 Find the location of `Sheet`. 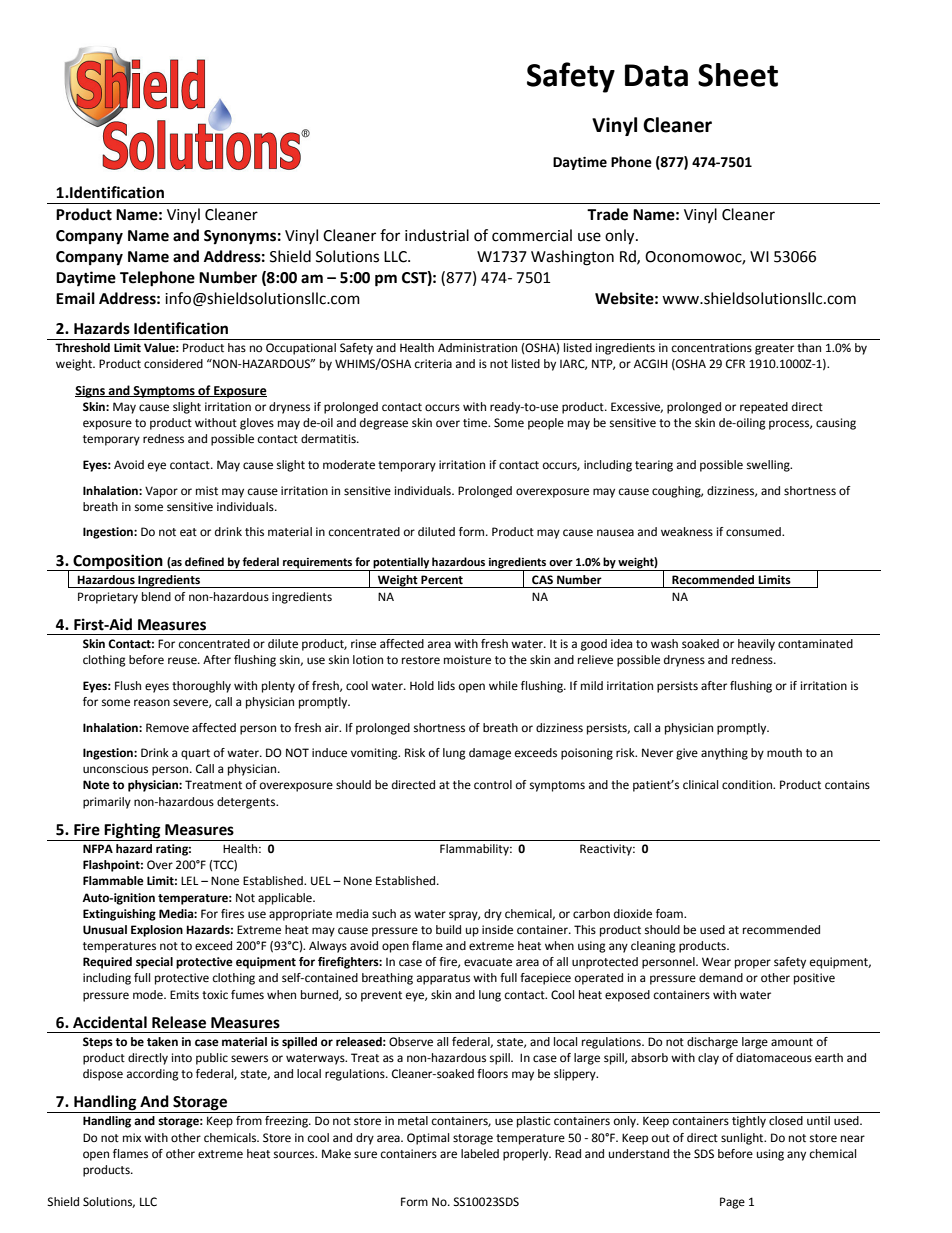

Sheet is located at coordinates (738, 75).
